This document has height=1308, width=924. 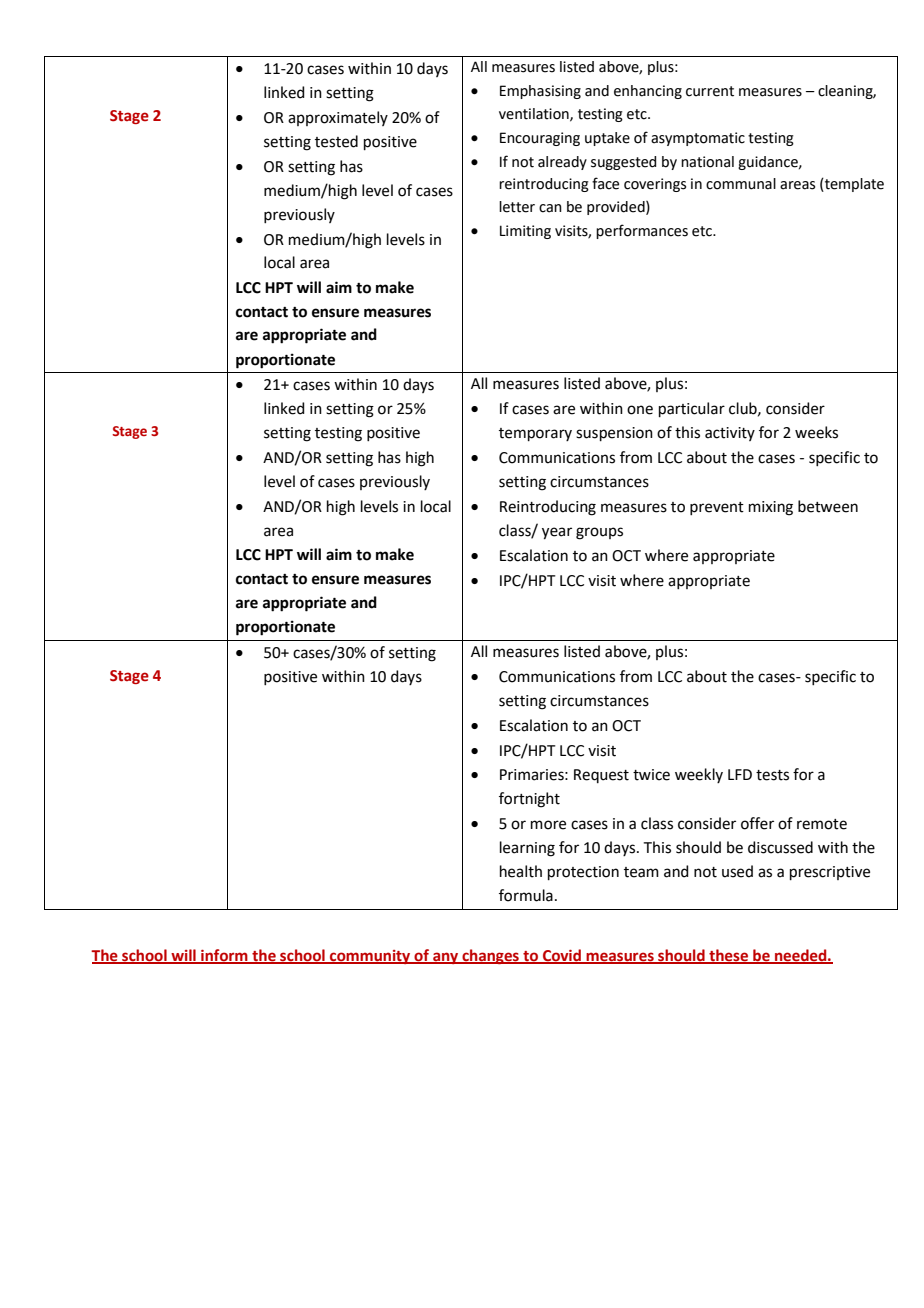 I want to click on current, so click(x=710, y=91).
